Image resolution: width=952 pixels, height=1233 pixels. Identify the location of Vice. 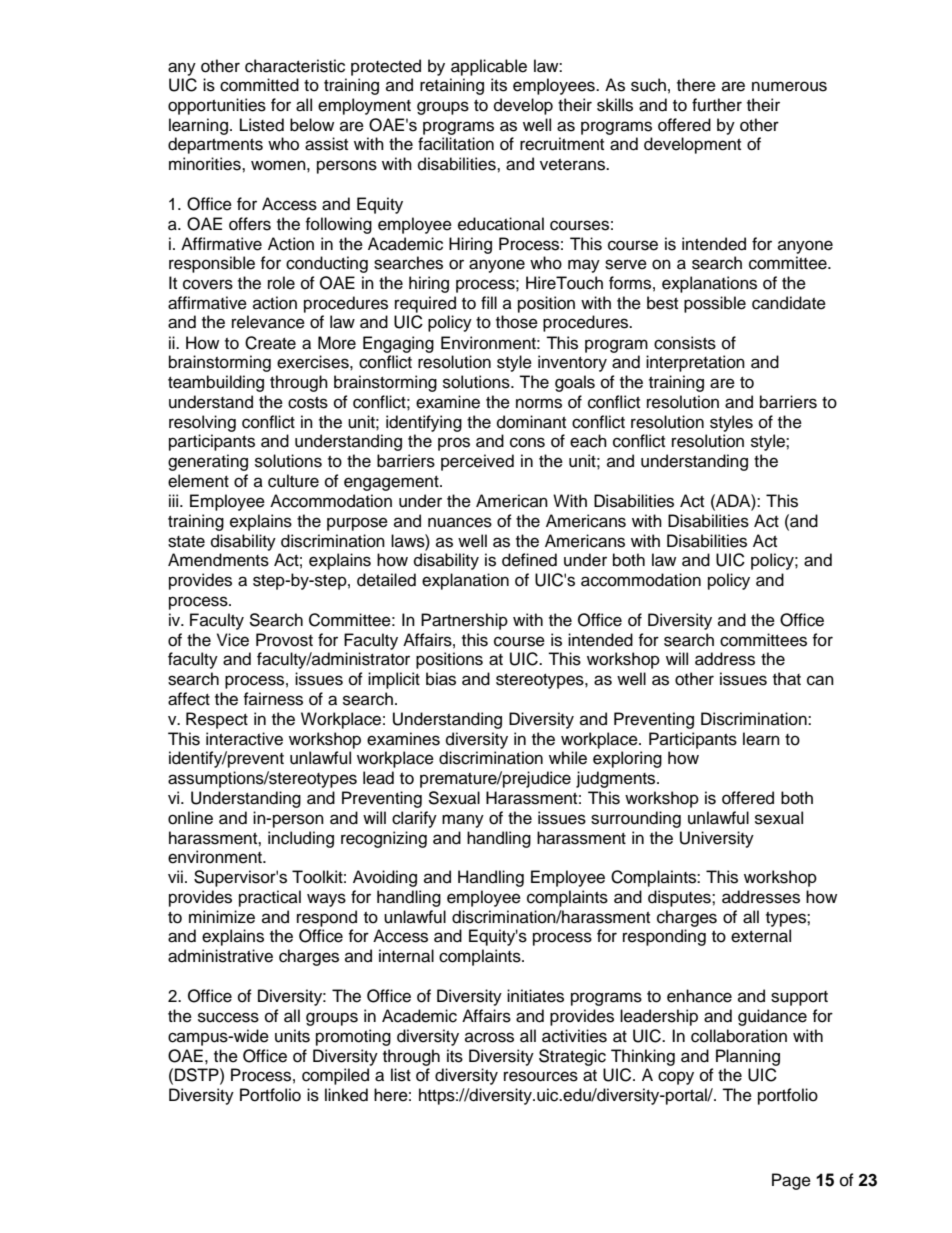
(233, 640).
